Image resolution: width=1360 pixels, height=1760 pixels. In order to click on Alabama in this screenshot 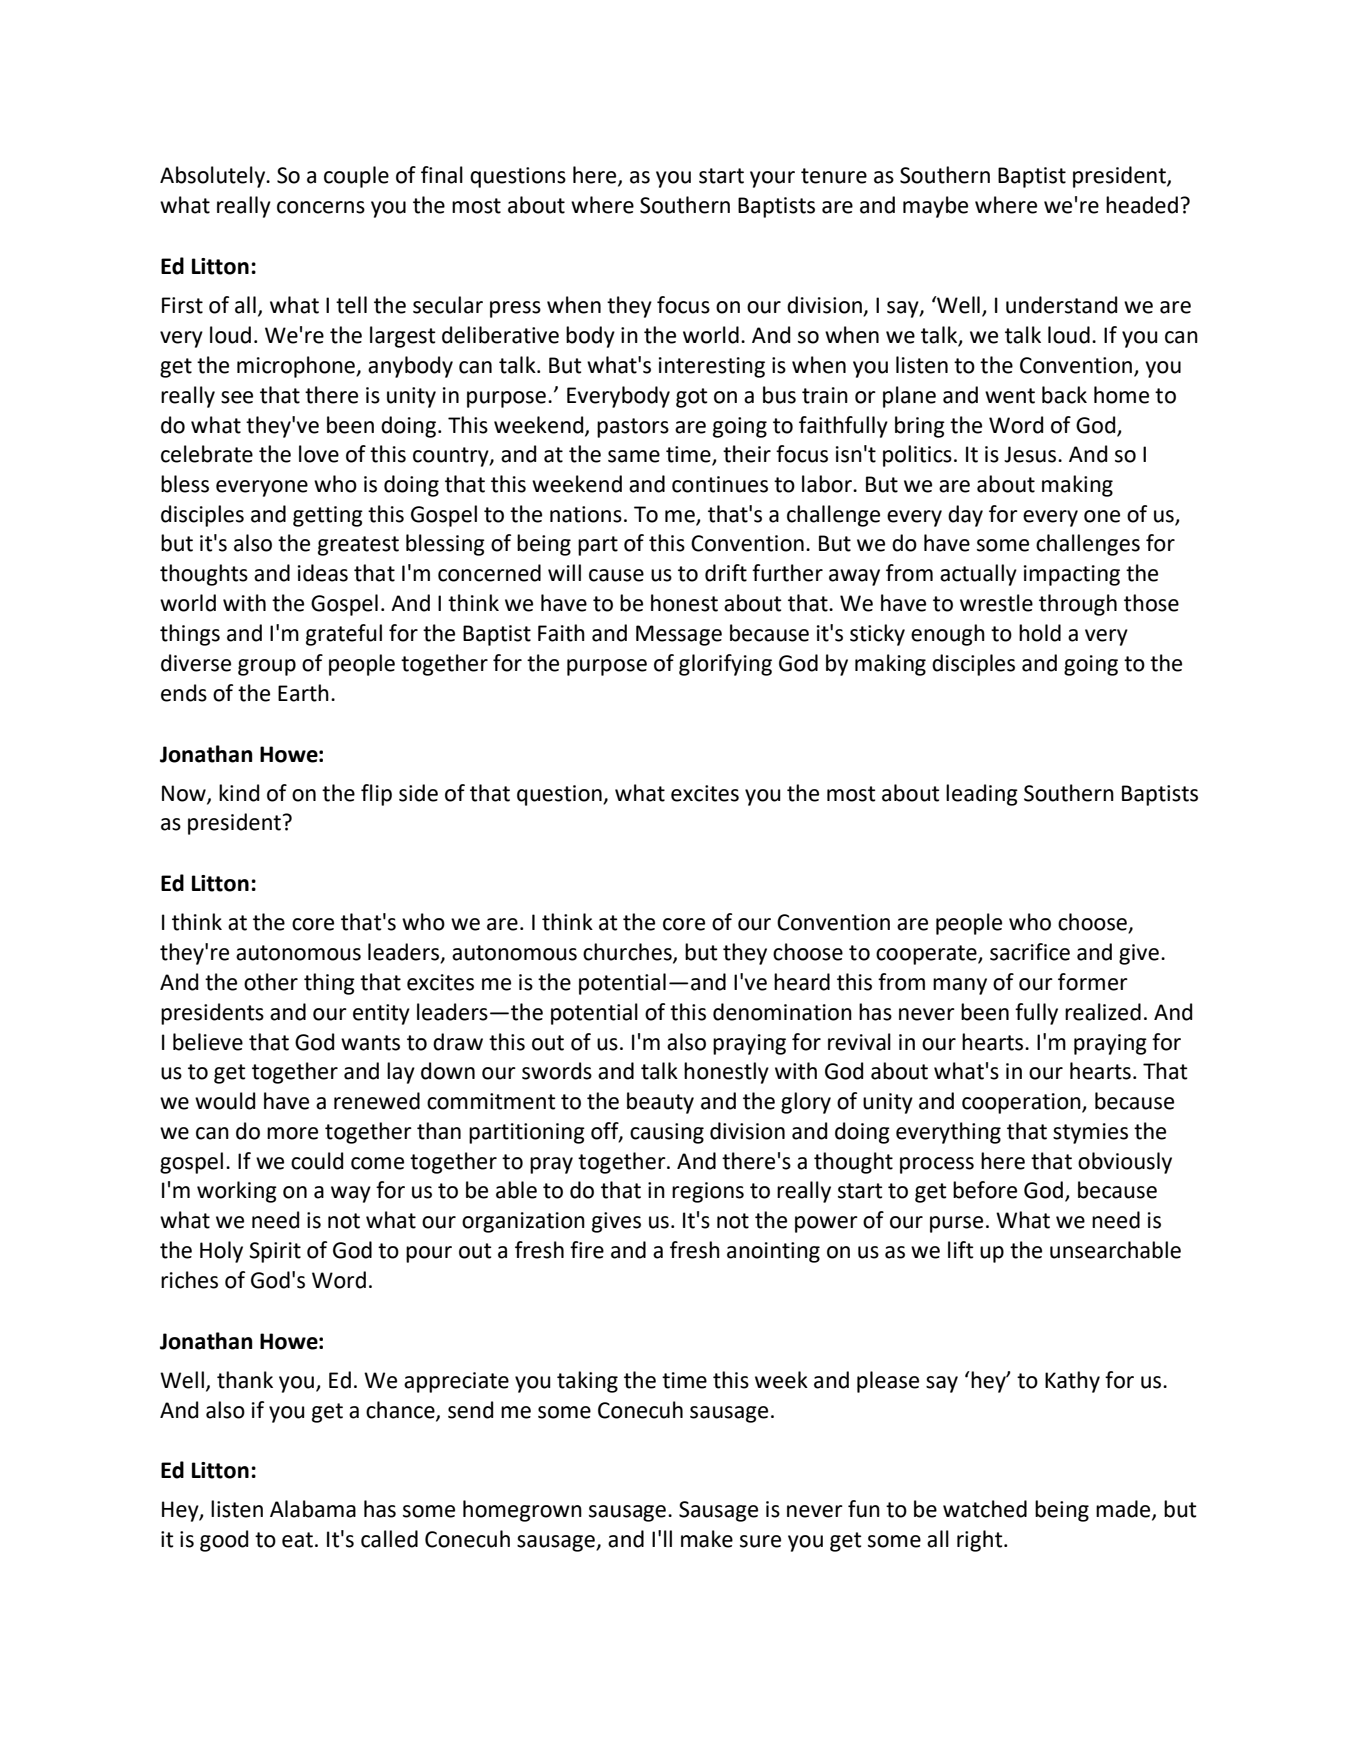, I will do `click(313, 1509)`.
